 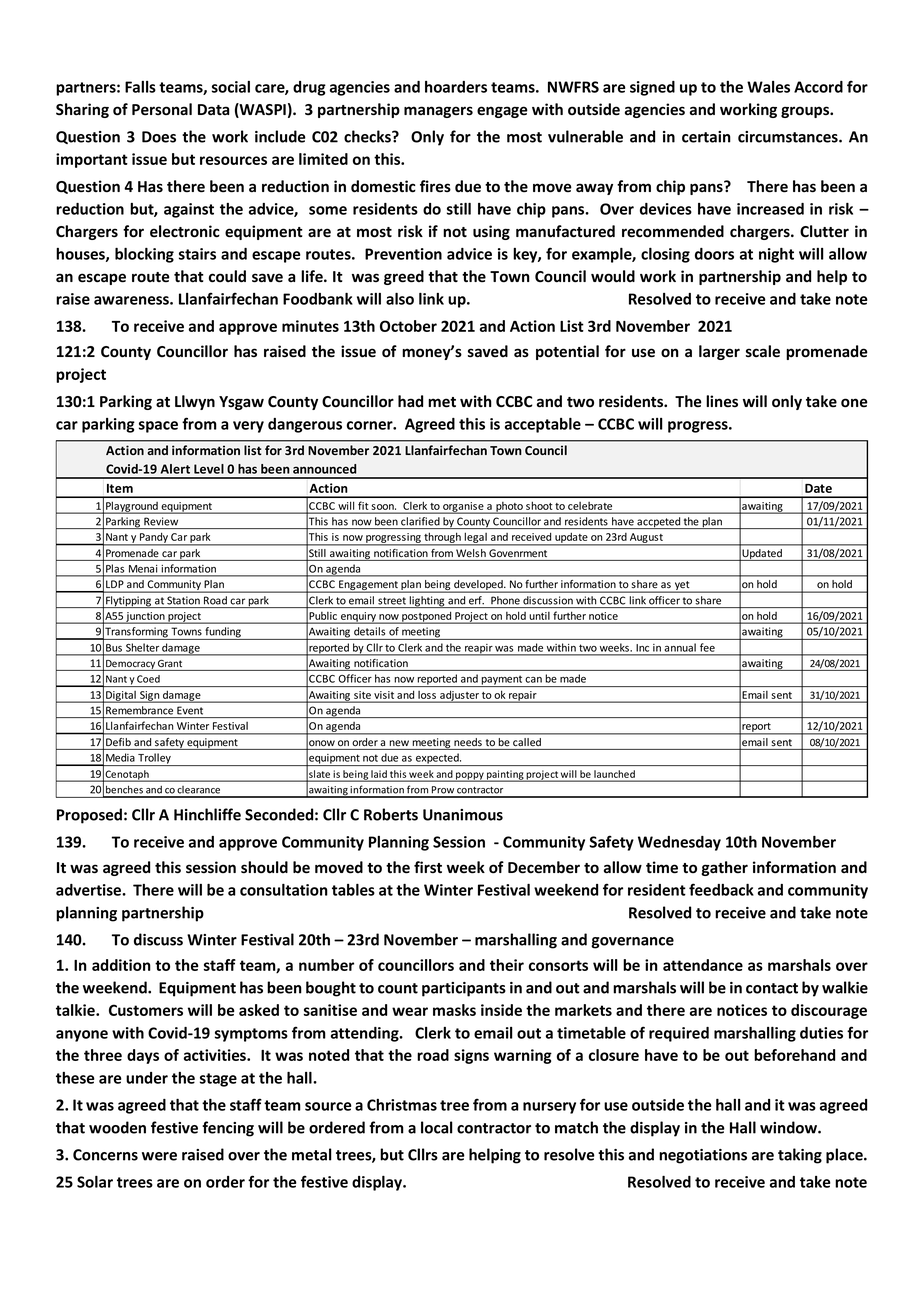 What do you see at coordinates (145, 618) in the document?
I see `junction` at bounding box center [145, 618].
